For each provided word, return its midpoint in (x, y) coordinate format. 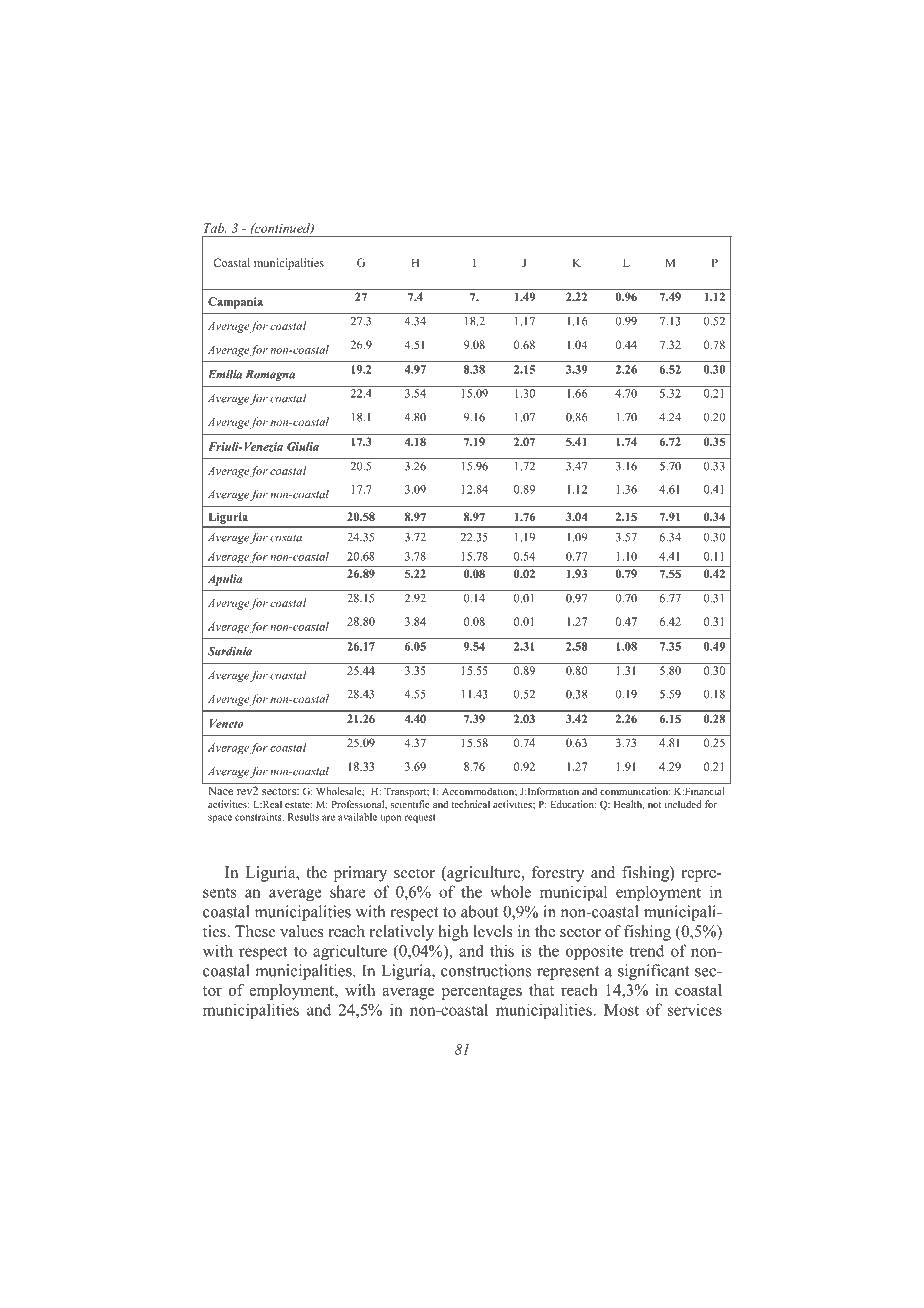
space (220, 819)
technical (470, 804)
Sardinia (230, 651)
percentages (482, 993)
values (302, 931)
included (683, 804)
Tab (215, 228)
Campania (235, 303)
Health (629, 805)
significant (653, 972)
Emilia (225, 374)
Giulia (303, 446)
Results (303, 817)
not (654, 805)
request (420, 818)
